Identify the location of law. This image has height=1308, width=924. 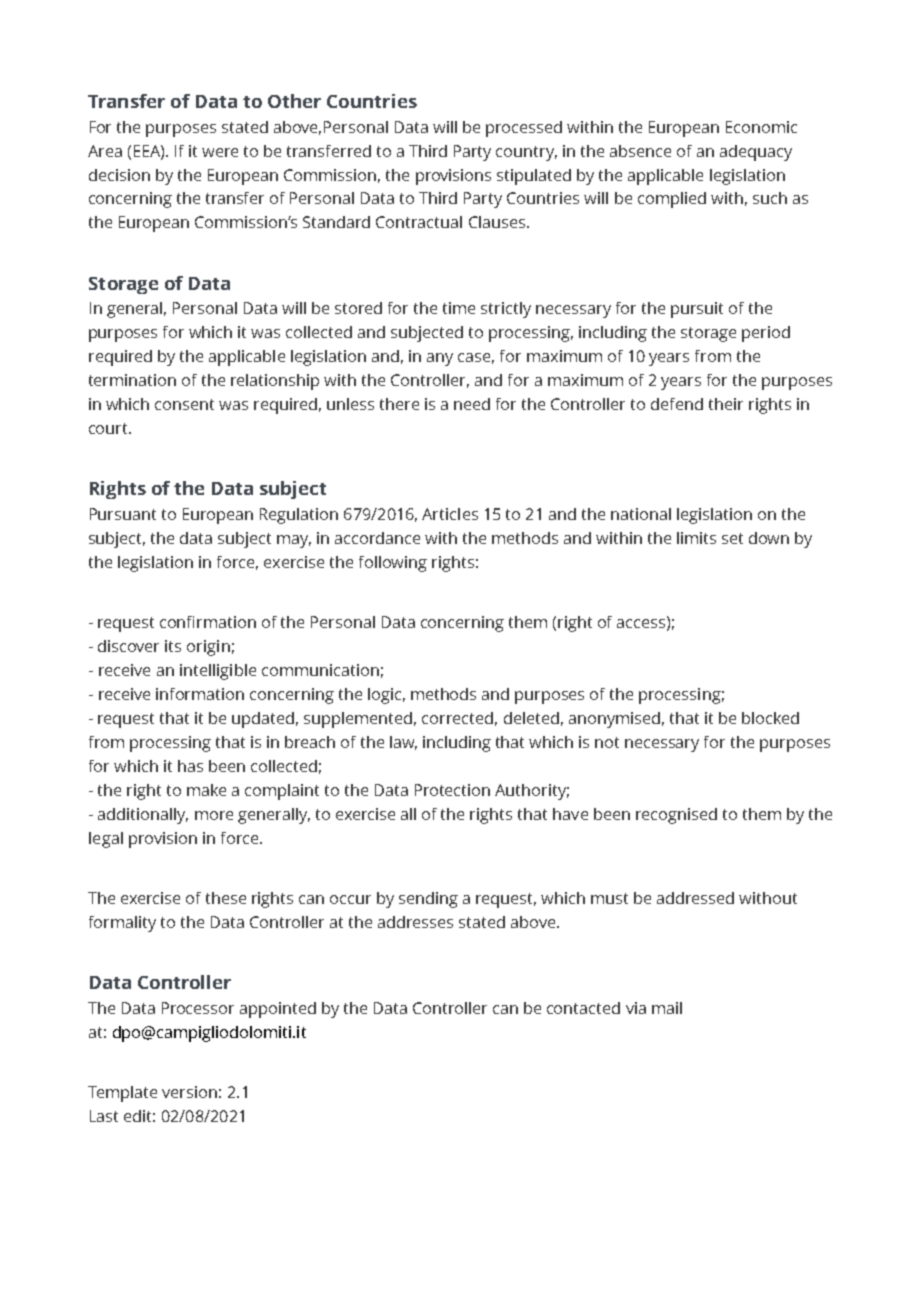
(403, 743).
